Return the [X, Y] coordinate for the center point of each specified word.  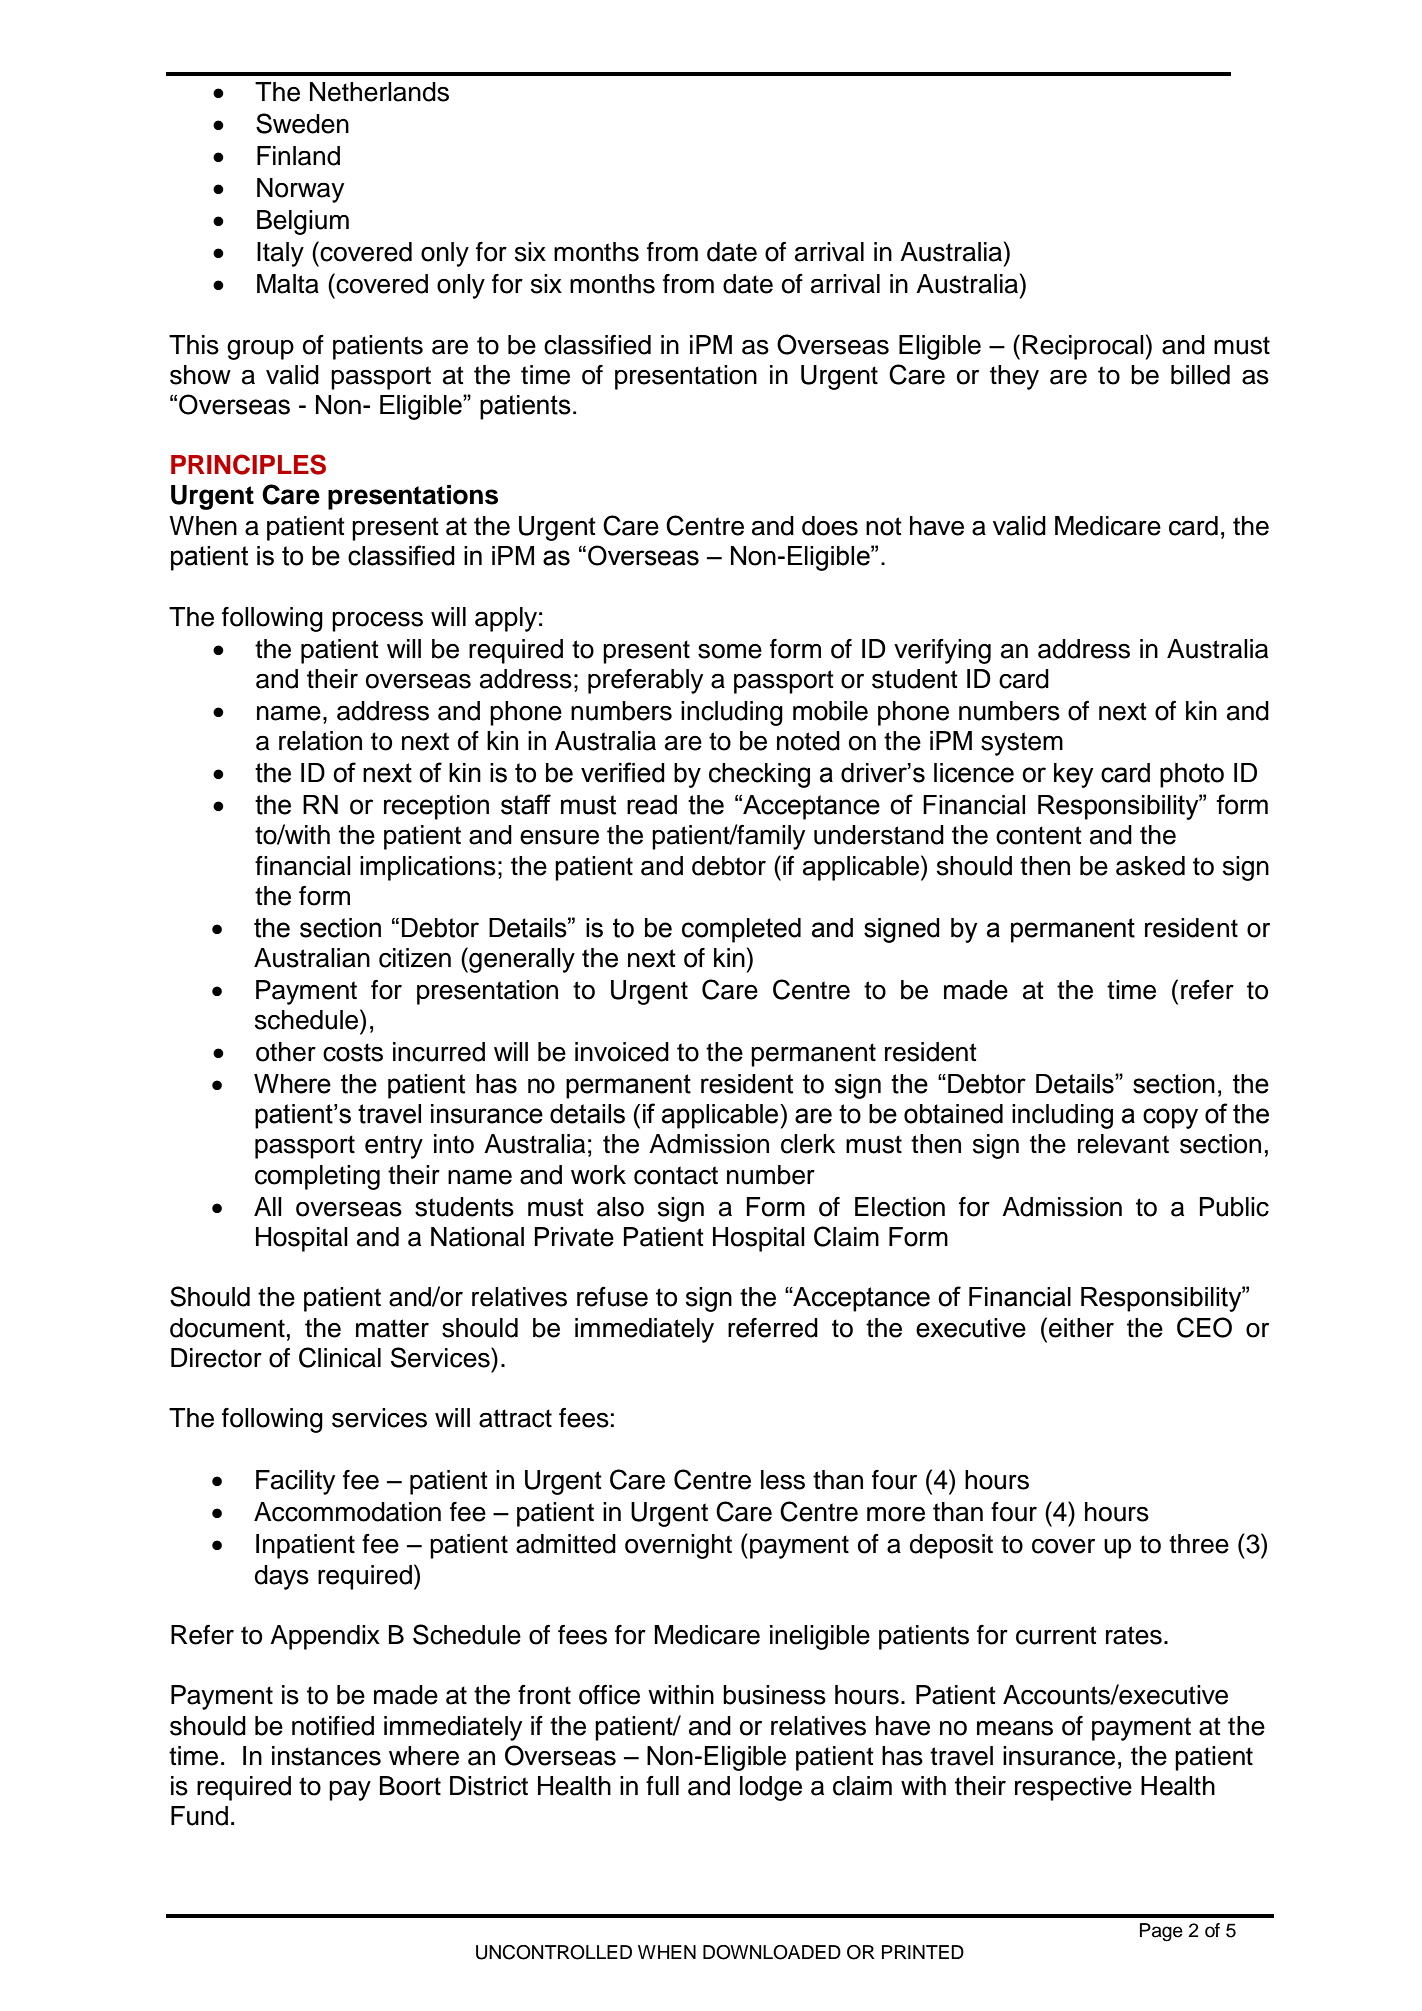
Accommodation [347, 1512]
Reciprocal [1083, 347]
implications [428, 868]
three [1199, 1544]
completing [317, 1177]
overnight [678, 1546]
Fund [199, 1816]
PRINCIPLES [248, 464]
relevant [1123, 1144]
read [652, 805]
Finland [298, 156]
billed [1200, 375]
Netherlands [379, 92]
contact [676, 1175]
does [830, 526]
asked [1150, 866]
